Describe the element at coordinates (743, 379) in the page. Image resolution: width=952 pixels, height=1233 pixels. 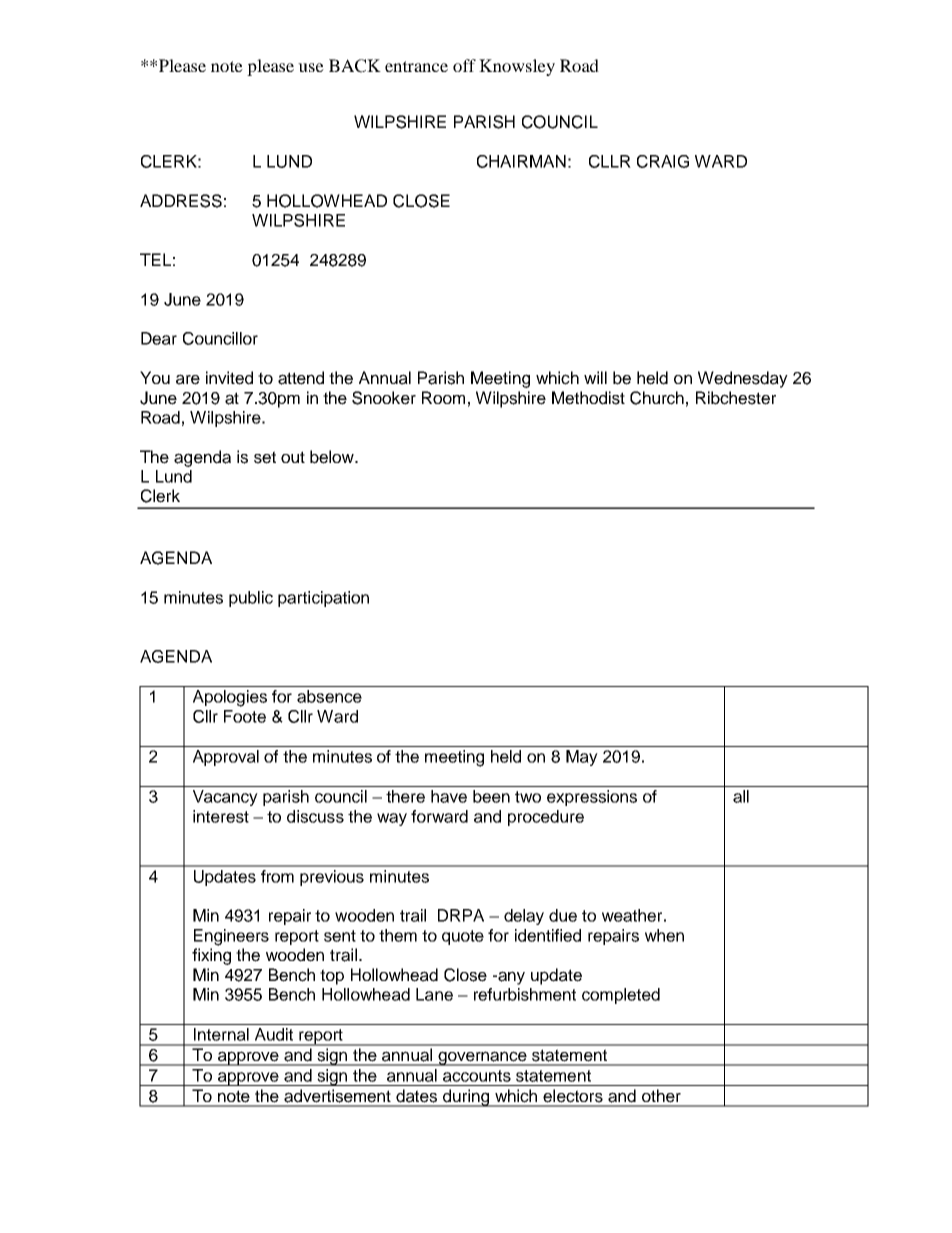
I see `Wednesday` at that location.
